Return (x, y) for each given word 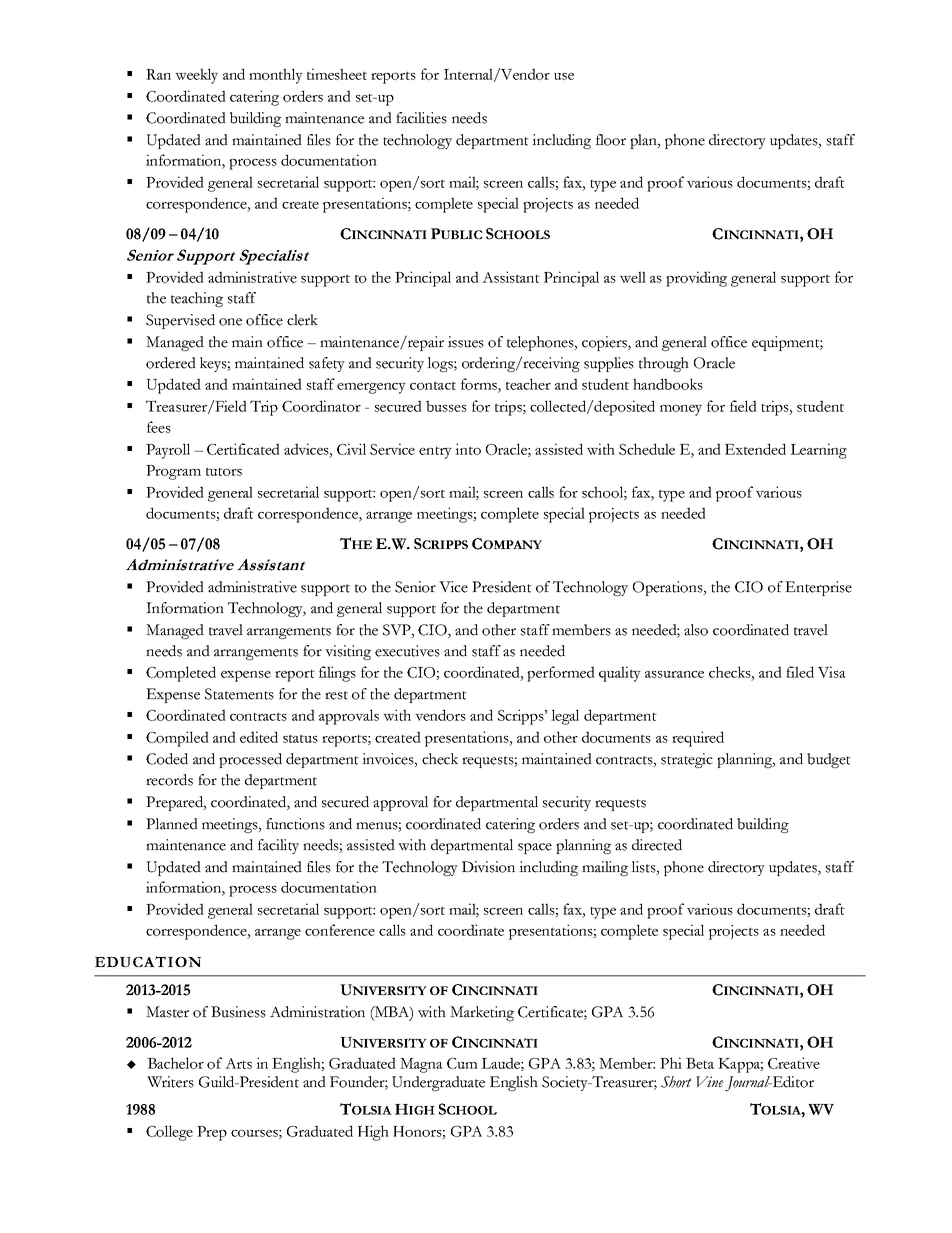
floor (611, 140)
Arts (238, 1063)
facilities (421, 118)
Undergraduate (438, 1083)
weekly (196, 76)
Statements (239, 694)
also (696, 630)
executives (407, 651)
